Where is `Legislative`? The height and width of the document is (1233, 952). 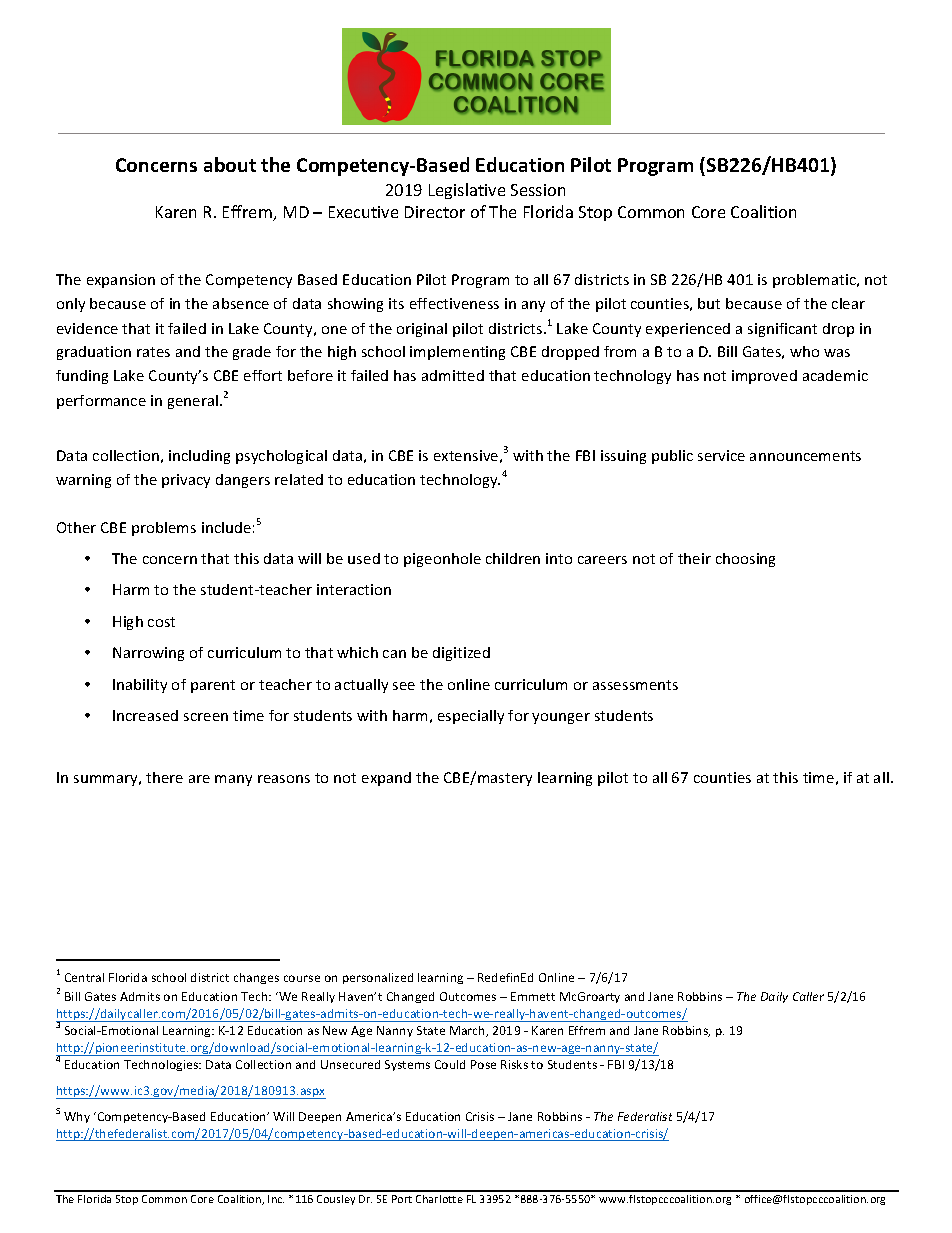
Legislative is located at coordinates (467, 191).
